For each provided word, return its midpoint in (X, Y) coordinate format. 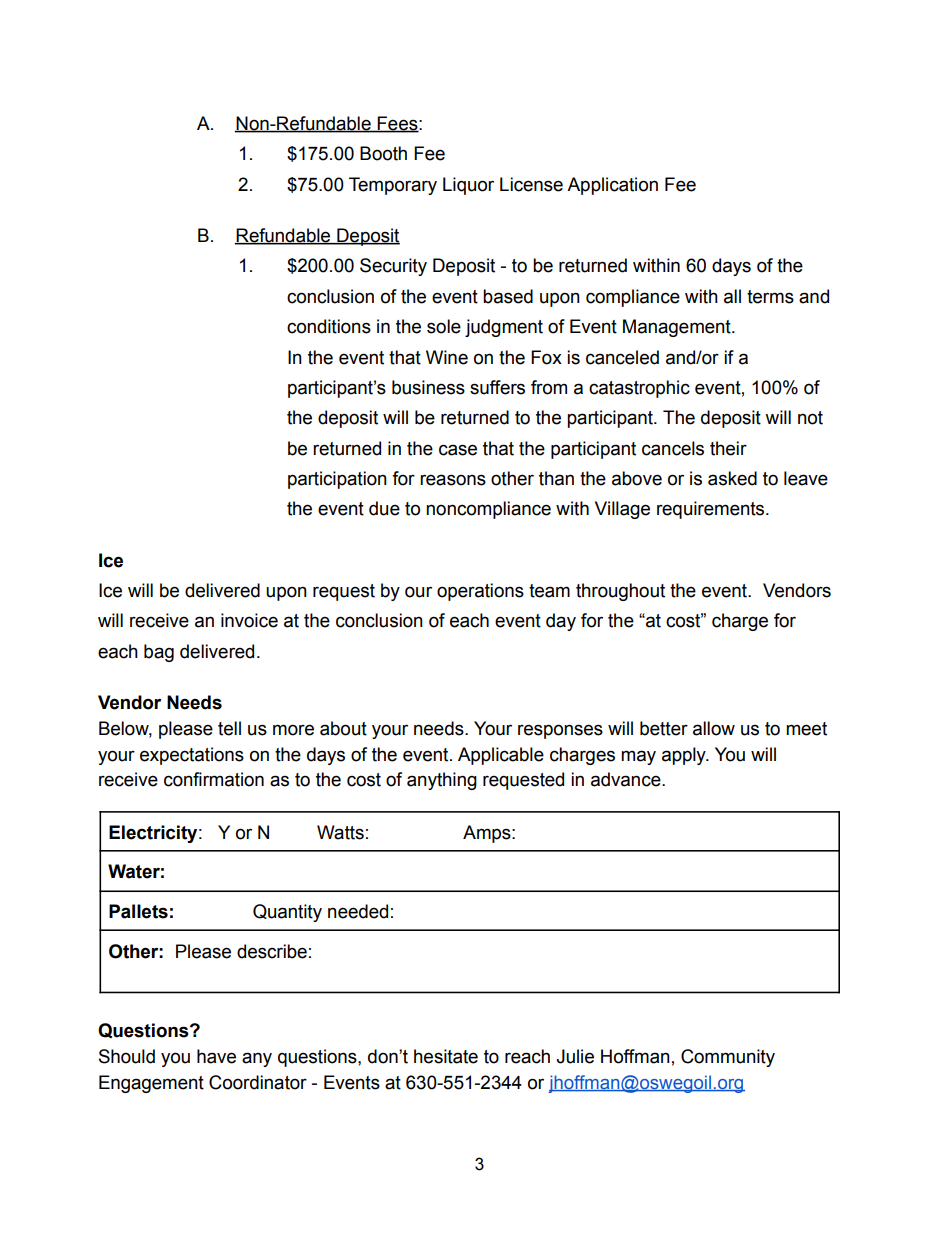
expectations (192, 756)
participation (337, 480)
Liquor (468, 186)
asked (732, 478)
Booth (383, 153)
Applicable (501, 756)
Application (612, 186)
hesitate (446, 1056)
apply (685, 756)
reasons (453, 480)
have (216, 1056)
